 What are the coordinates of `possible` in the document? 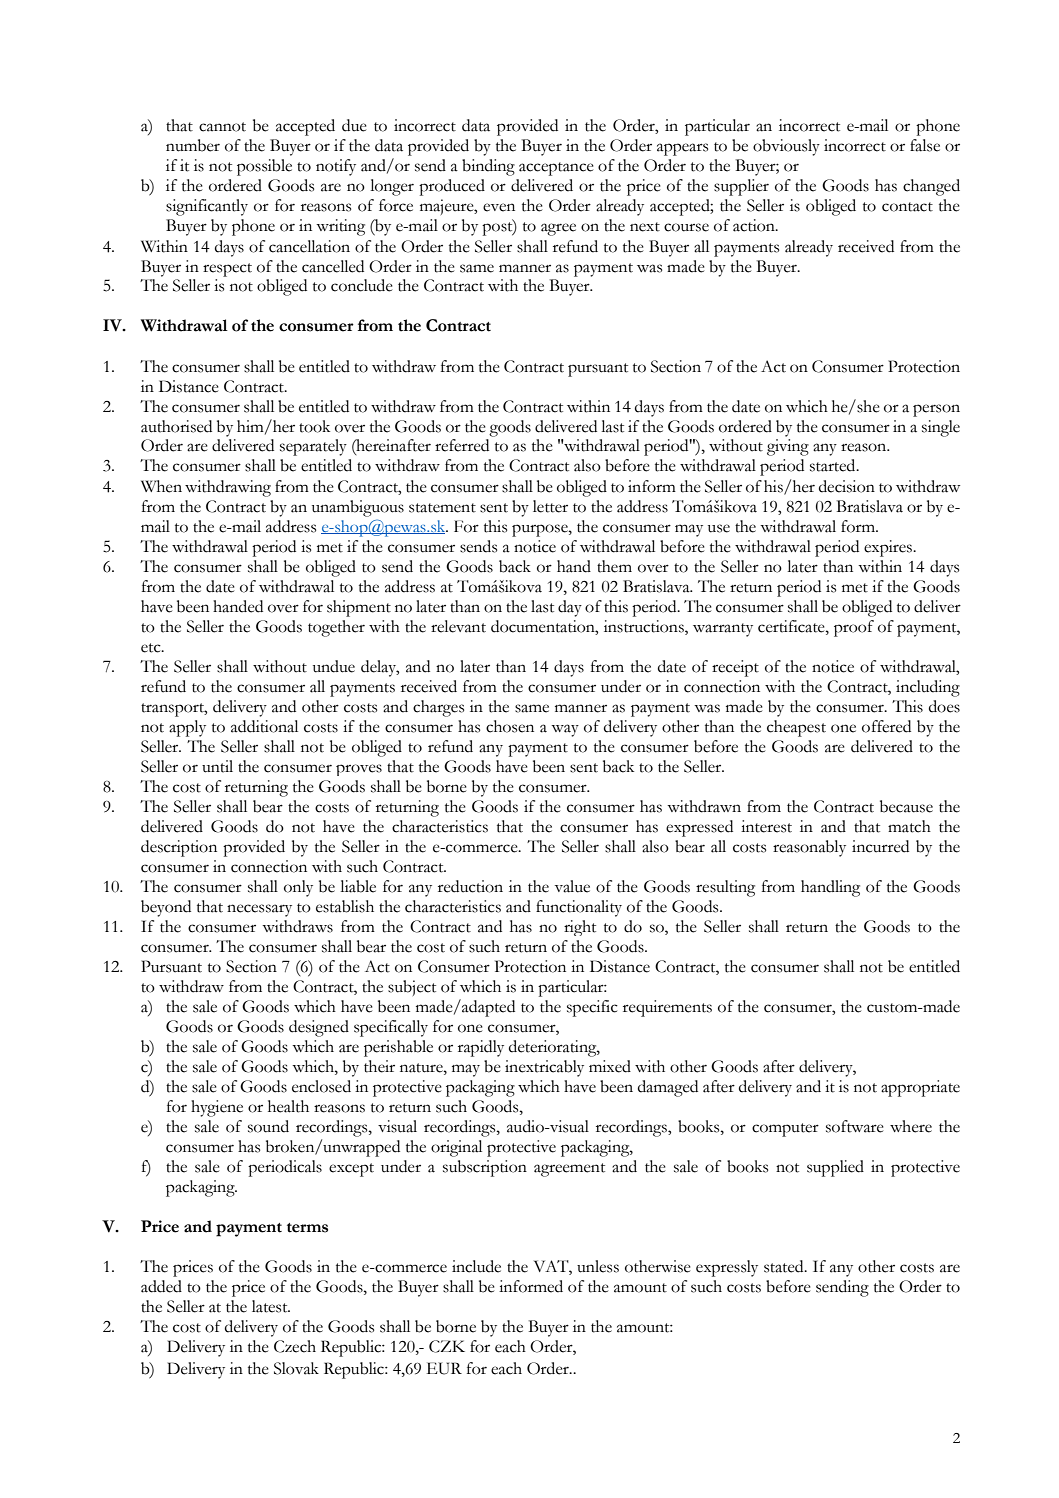 It's located at (264, 167).
